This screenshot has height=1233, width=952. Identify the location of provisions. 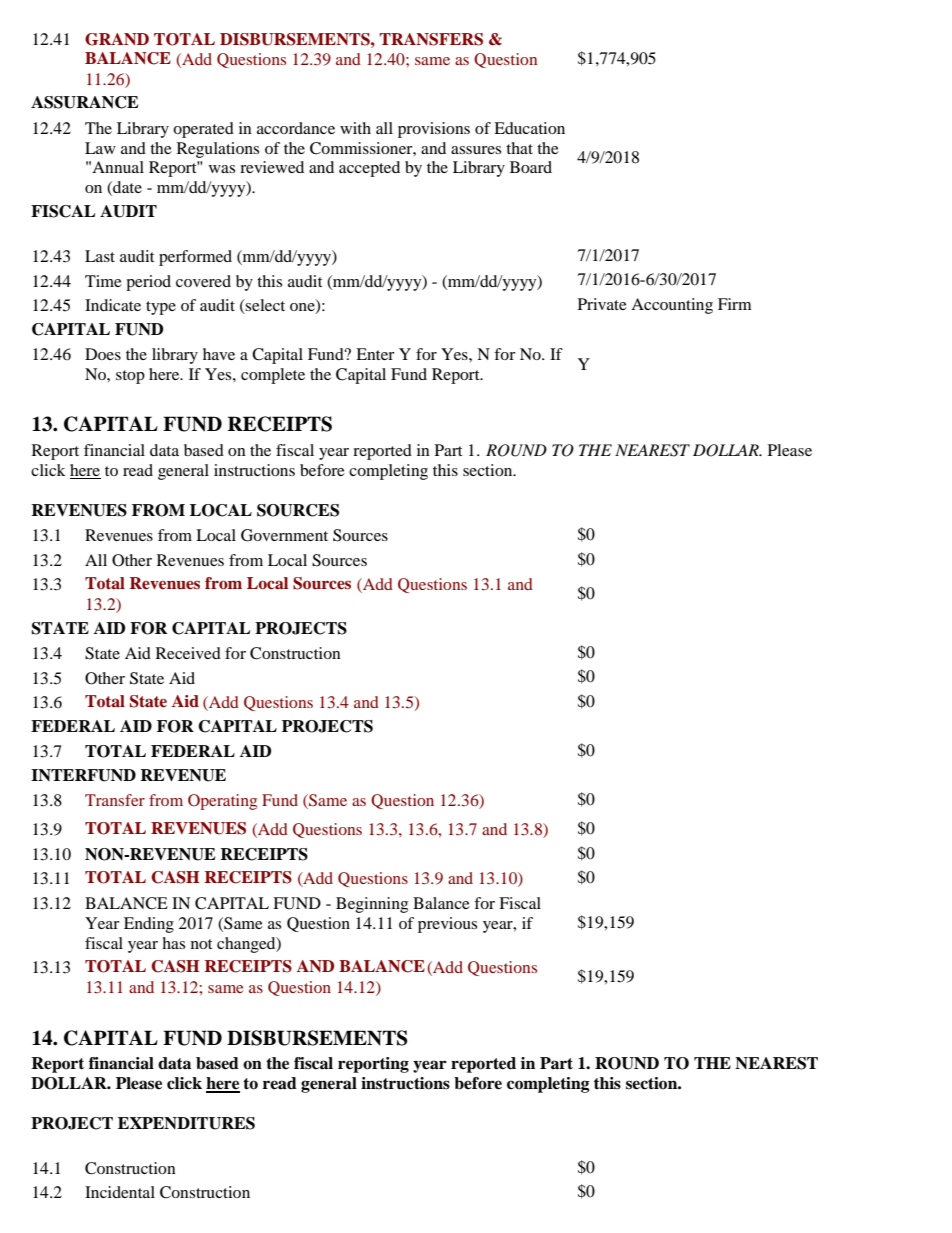
(434, 130).
